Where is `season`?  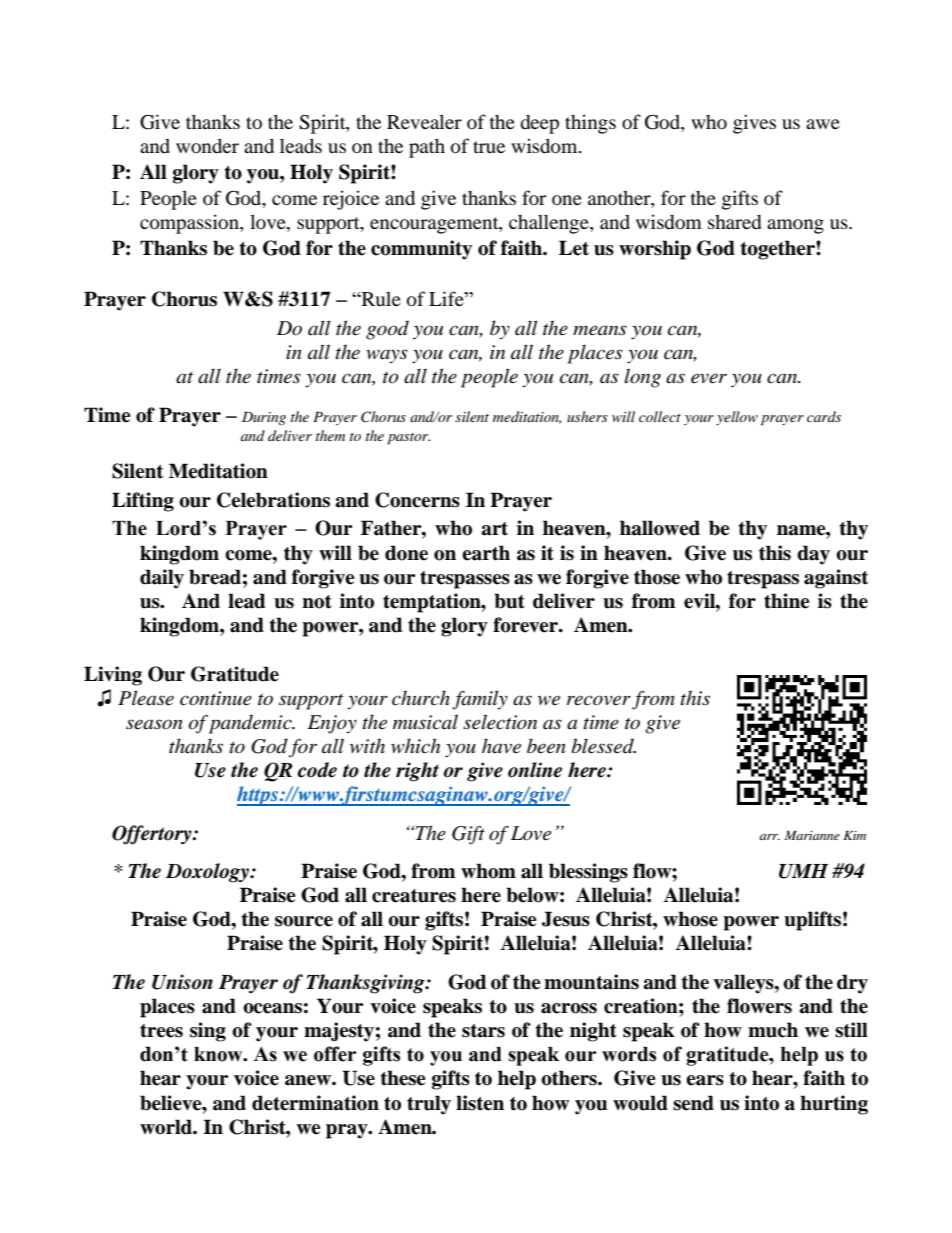
season is located at coordinates (154, 724).
